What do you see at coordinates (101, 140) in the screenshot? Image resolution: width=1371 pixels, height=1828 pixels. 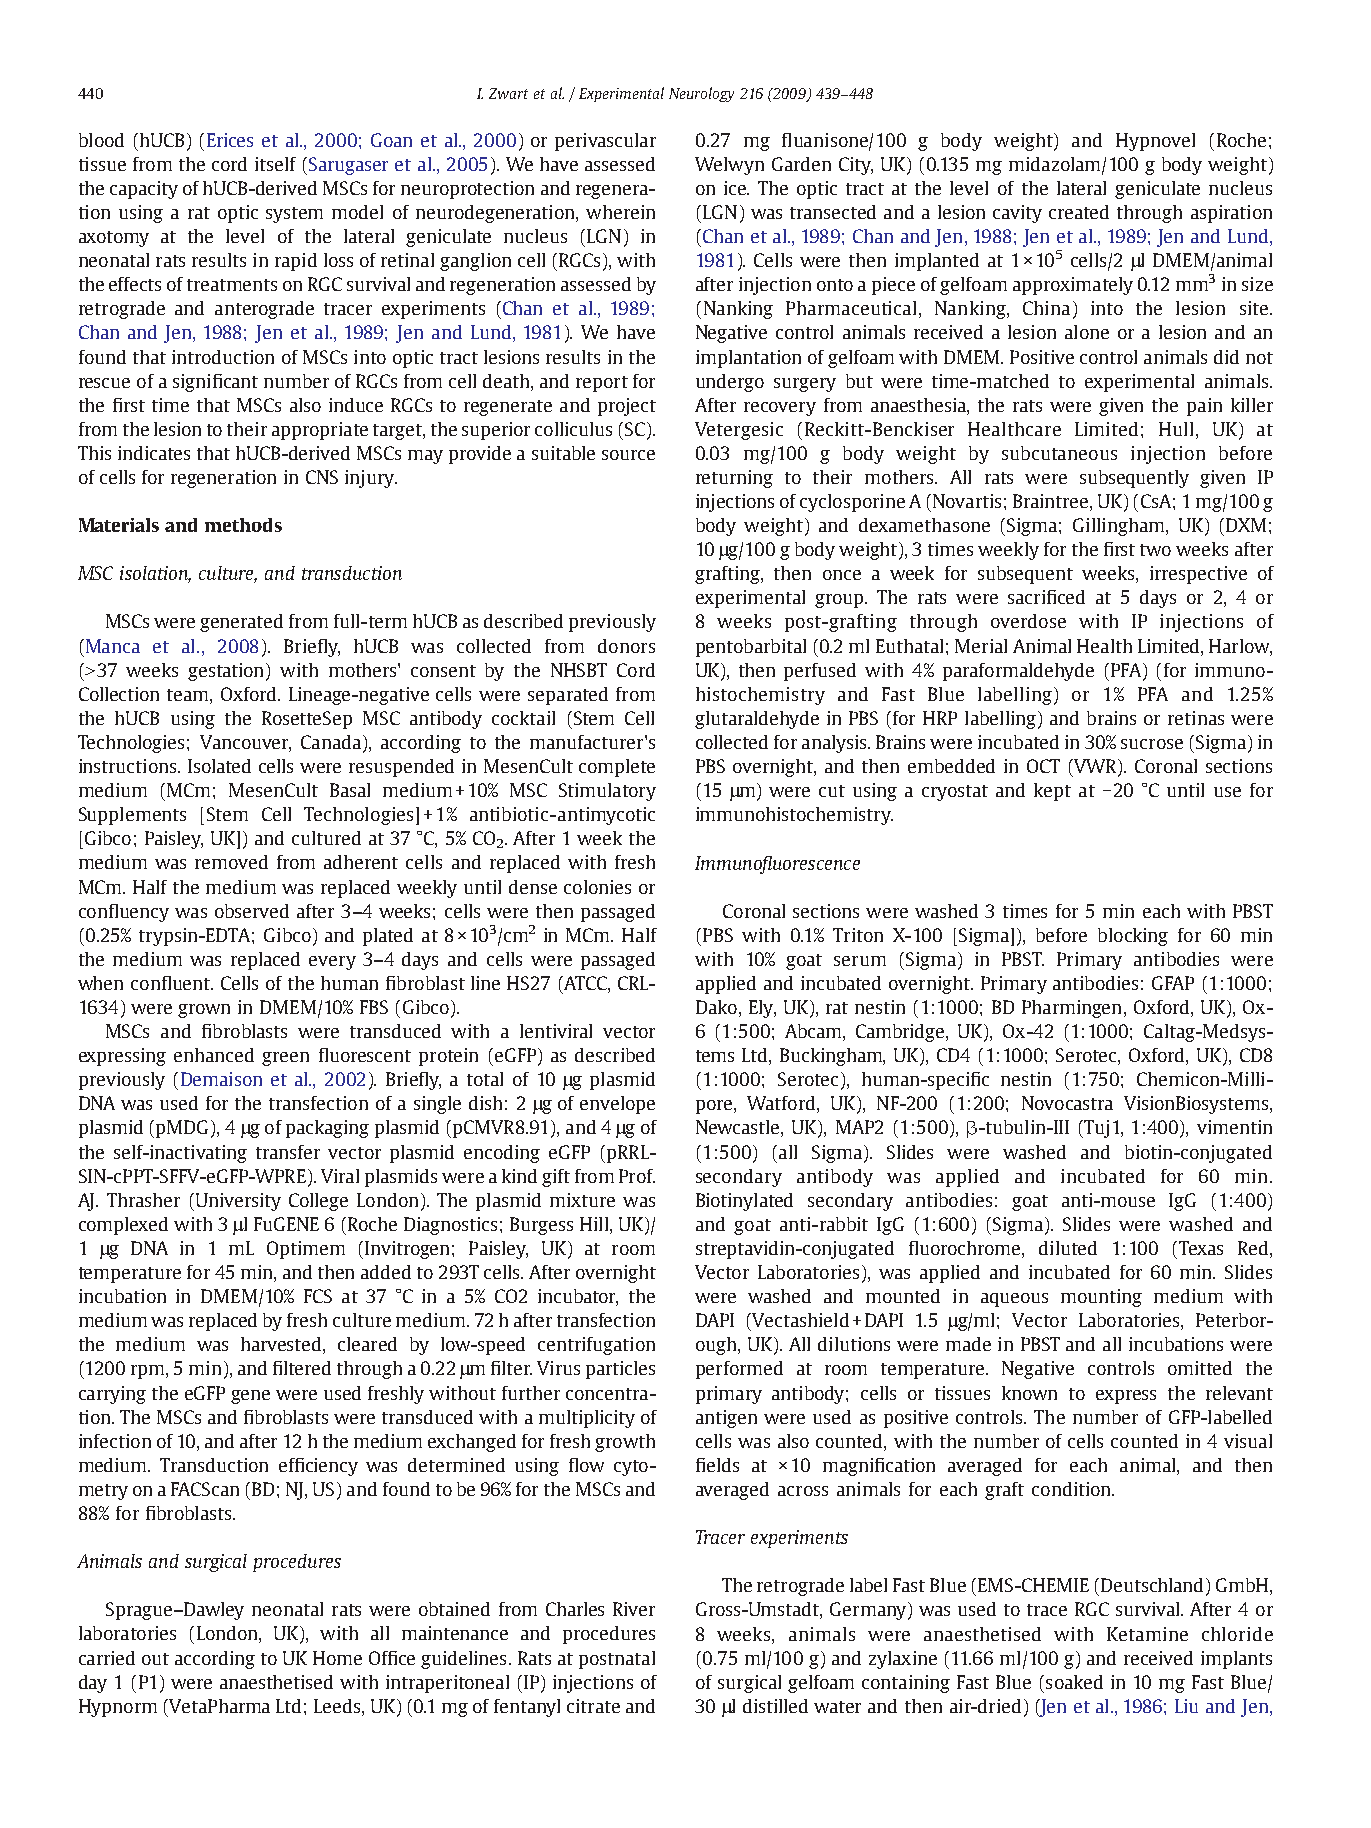 I see `blood` at bounding box center [101, 140].
